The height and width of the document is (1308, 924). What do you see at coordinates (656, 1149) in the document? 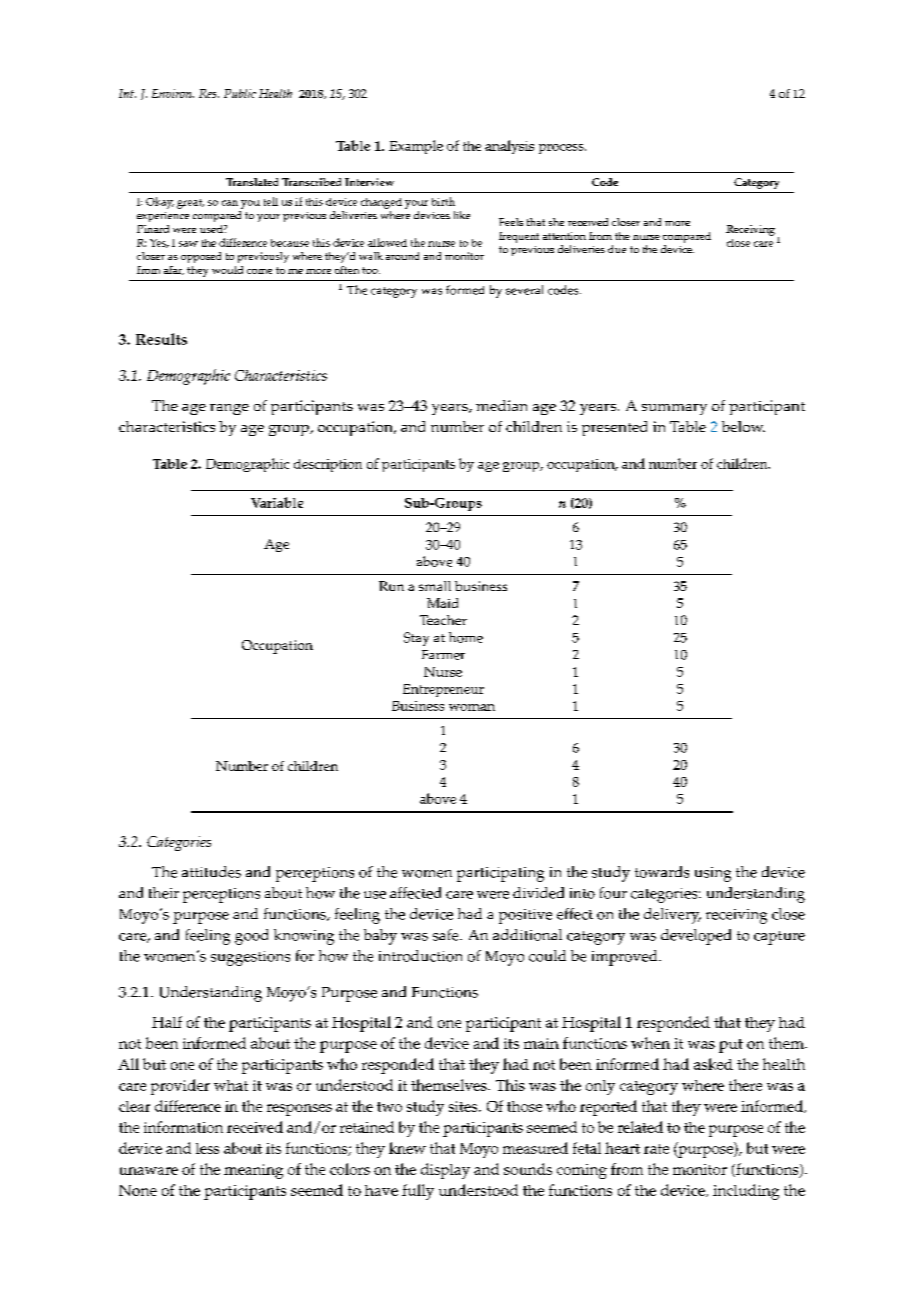
I see `rate` at bounding box center [656, 1149].
